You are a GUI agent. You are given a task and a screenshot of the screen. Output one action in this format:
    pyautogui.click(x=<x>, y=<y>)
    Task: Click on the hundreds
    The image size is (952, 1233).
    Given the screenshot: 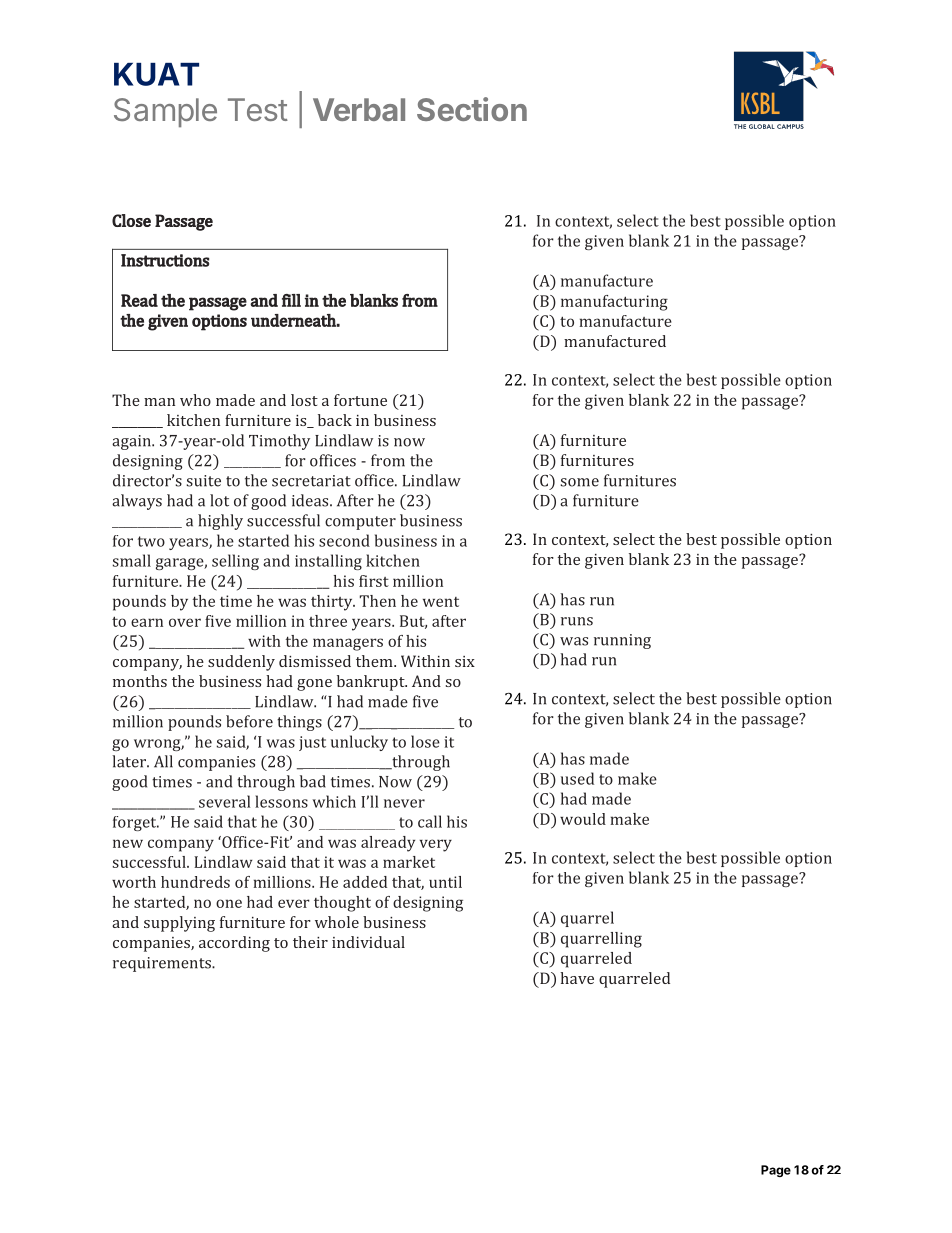 What is the action you would take?
    pyautogui.click(x=195, y=882)
